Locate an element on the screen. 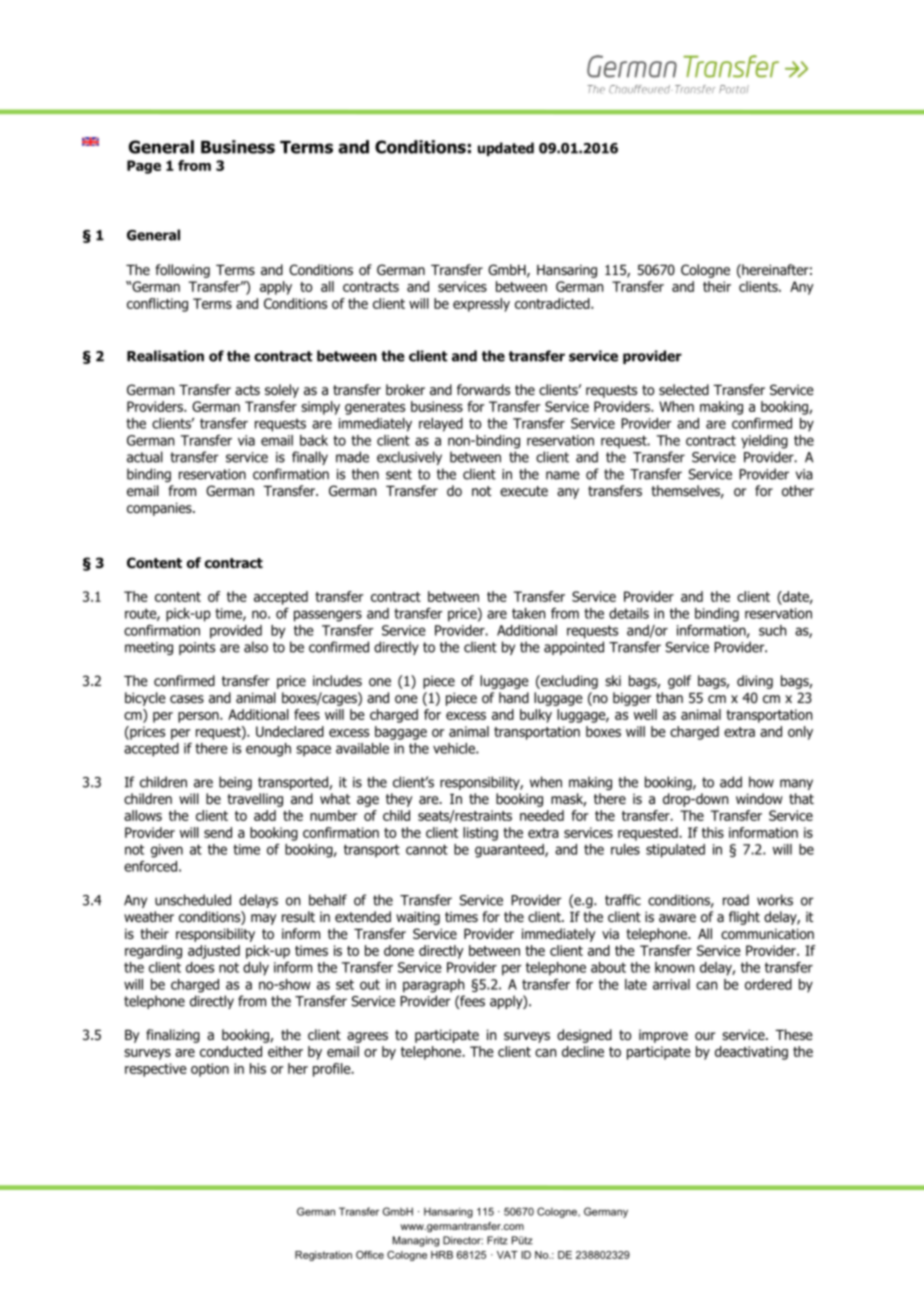 Image resolution: width=924 pixels, height=1308 pixels. such is located at coordinates (772, 630).
